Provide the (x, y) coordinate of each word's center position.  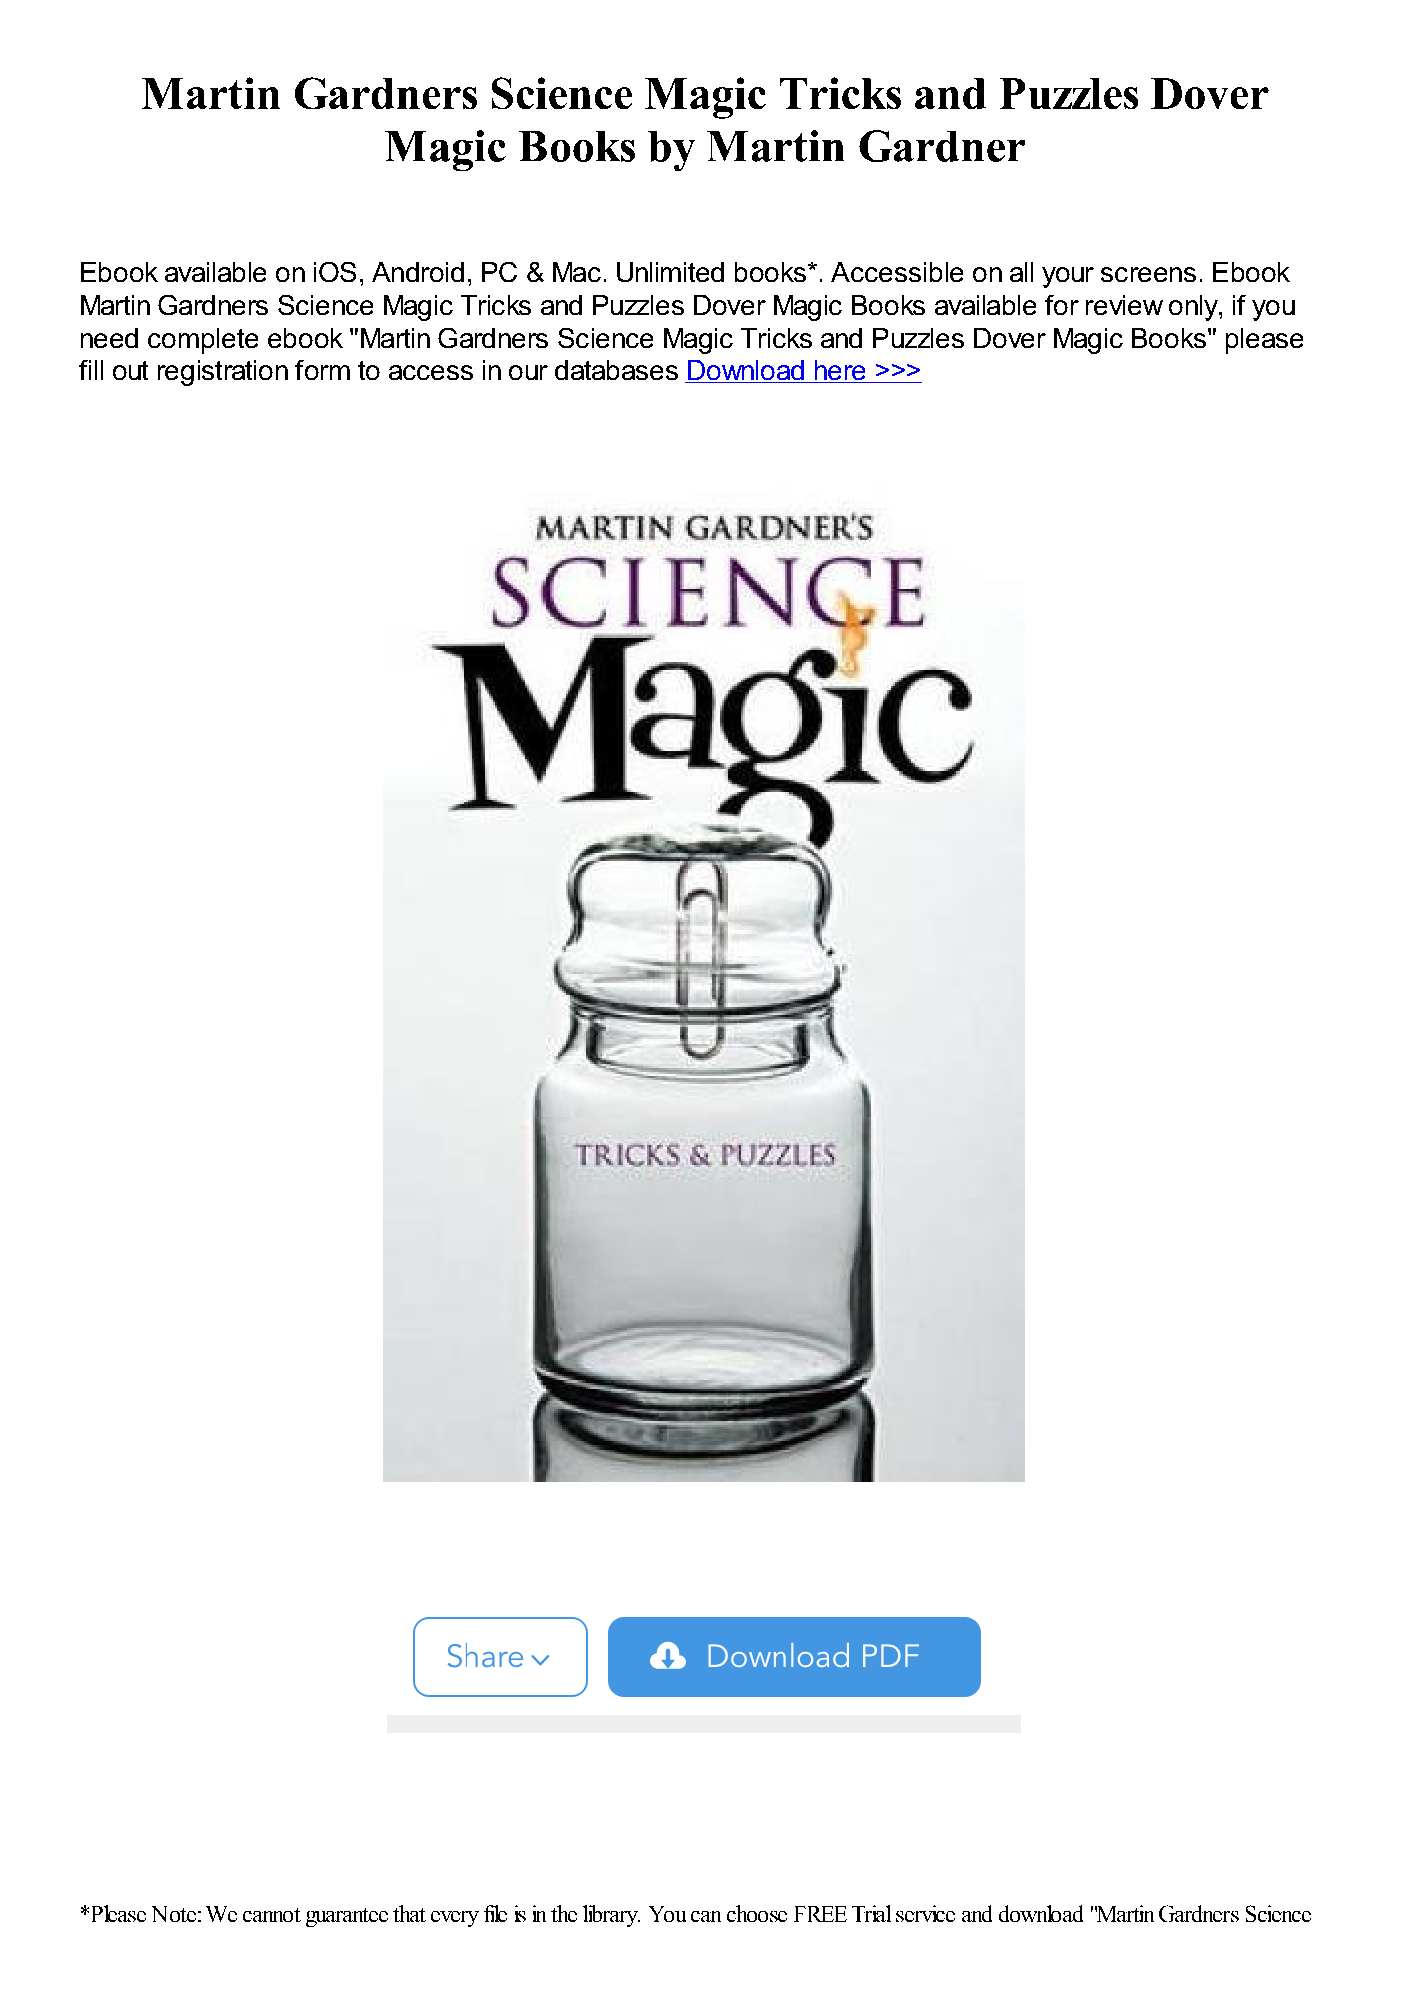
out (130, 370)
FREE (820, 1914)
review (1124, 305)
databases (616, 370)
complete (203, 341)
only (1194, 308)
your (1068, 277)
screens (1148, 274)
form (322, 370)
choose (757, 1913)
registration (223, 373)
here (840, 371)
